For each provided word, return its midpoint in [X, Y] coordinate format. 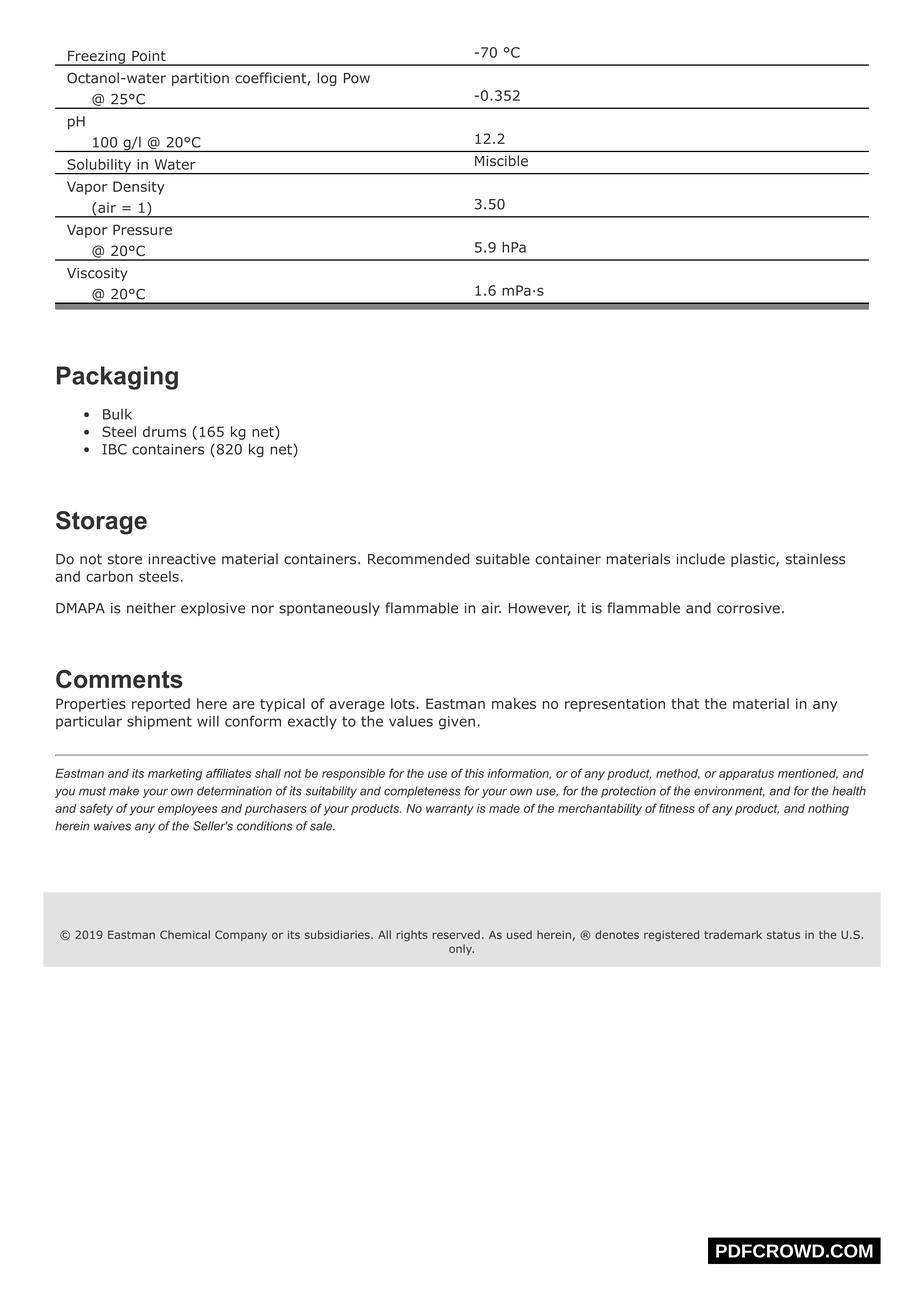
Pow [357, 78]
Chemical [185, 934]
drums [164, 431]
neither [151, 608]
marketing [175, 775]
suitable [503, 559]
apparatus [746, 774]
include [701, 559]
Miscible [501, 161]
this [474, 773]
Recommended [418, 559]
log [327, 79]
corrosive [748, 608]
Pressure [142, 229]
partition [200, 79]
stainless [815, 559]
